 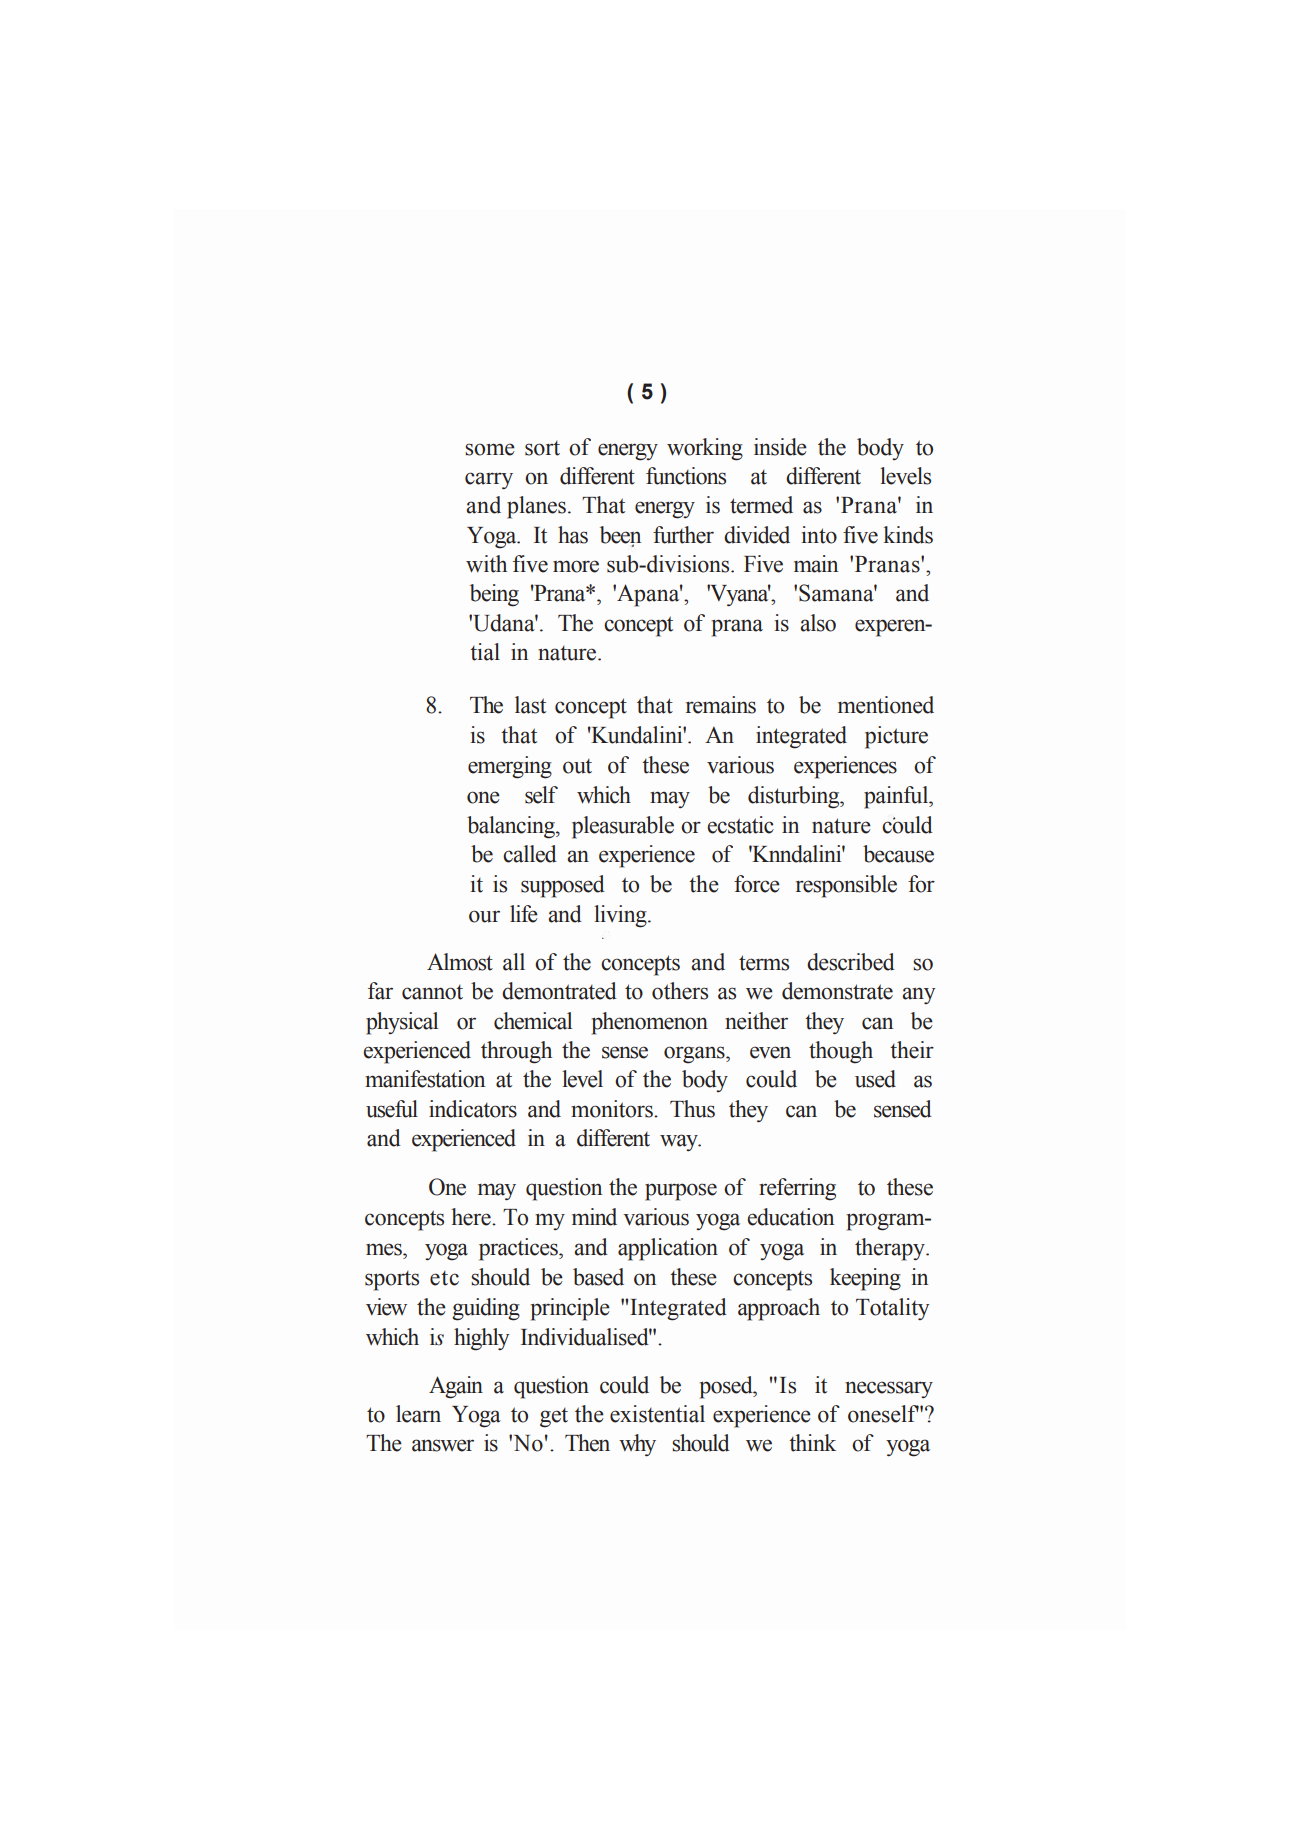 I want to click on pleasurable, so click(x=623, y=827).
